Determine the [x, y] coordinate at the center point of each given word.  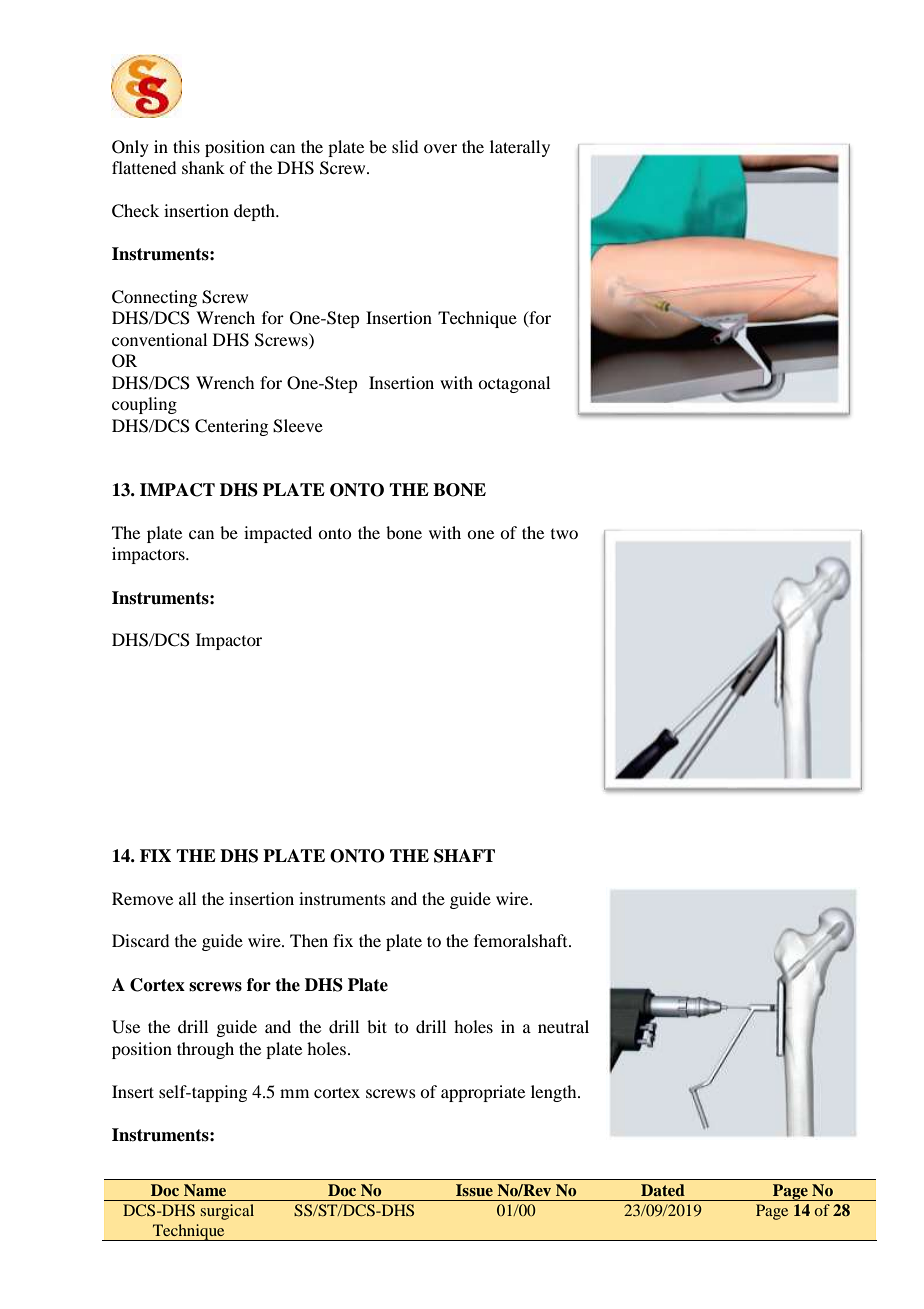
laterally [520, 148]
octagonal [514, 384]
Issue [474, 1190]
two [564, 534]
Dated [663, 1190]
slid [405, 146]
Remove [142, 898]
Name [205, 1190]
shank [203, 167]
